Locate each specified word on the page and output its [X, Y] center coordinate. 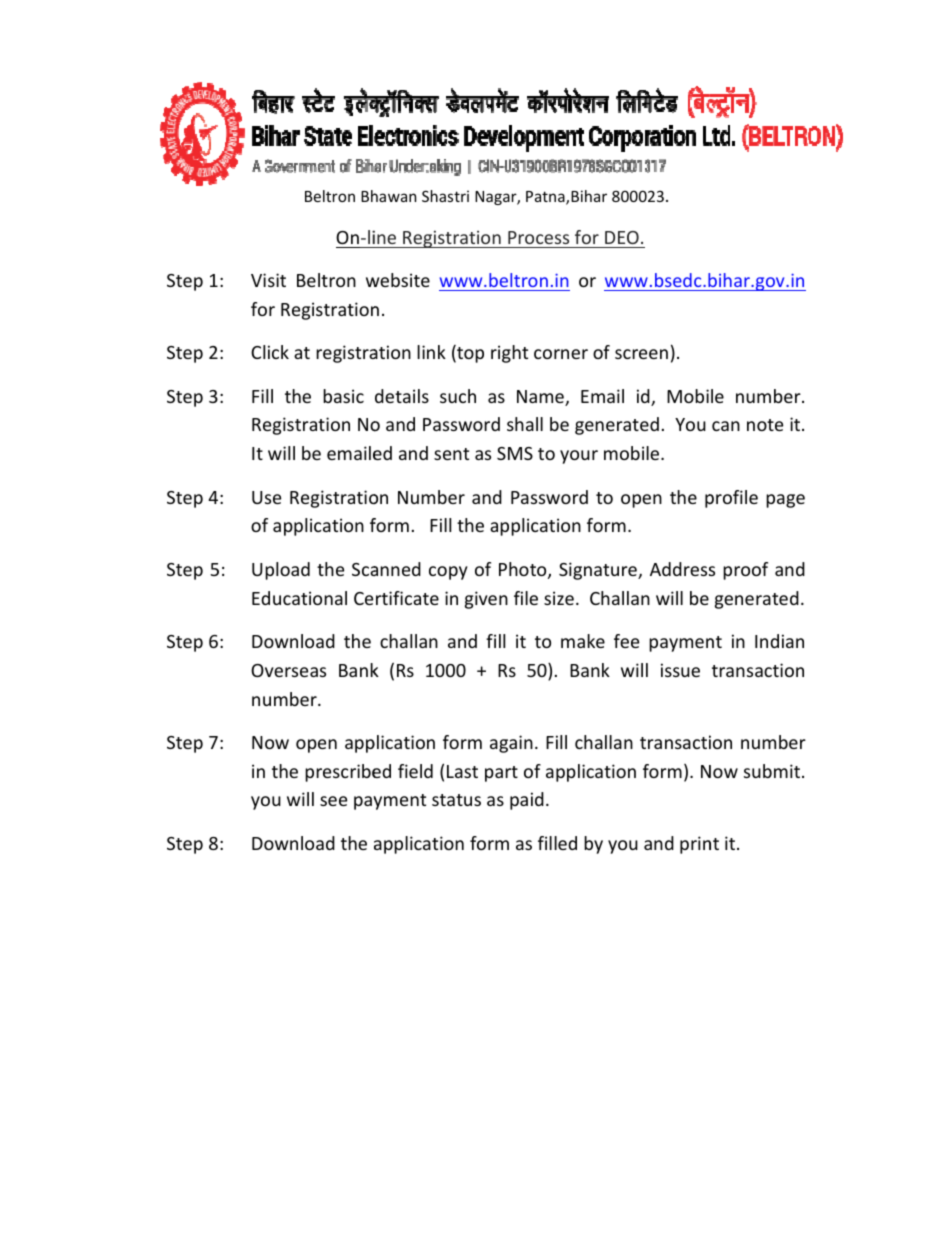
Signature [599, 571]
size [559, 598]
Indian [779, 641]
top [469, 355]
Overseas [288, 670]
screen [641, 354]
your [579, 457]
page [785, 501]
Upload [281, 571]
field [415, 771]
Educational [299, 598]
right [509, 354]
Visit [268, 280]
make [583, 641]
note [765, 425]
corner [561, 354]
